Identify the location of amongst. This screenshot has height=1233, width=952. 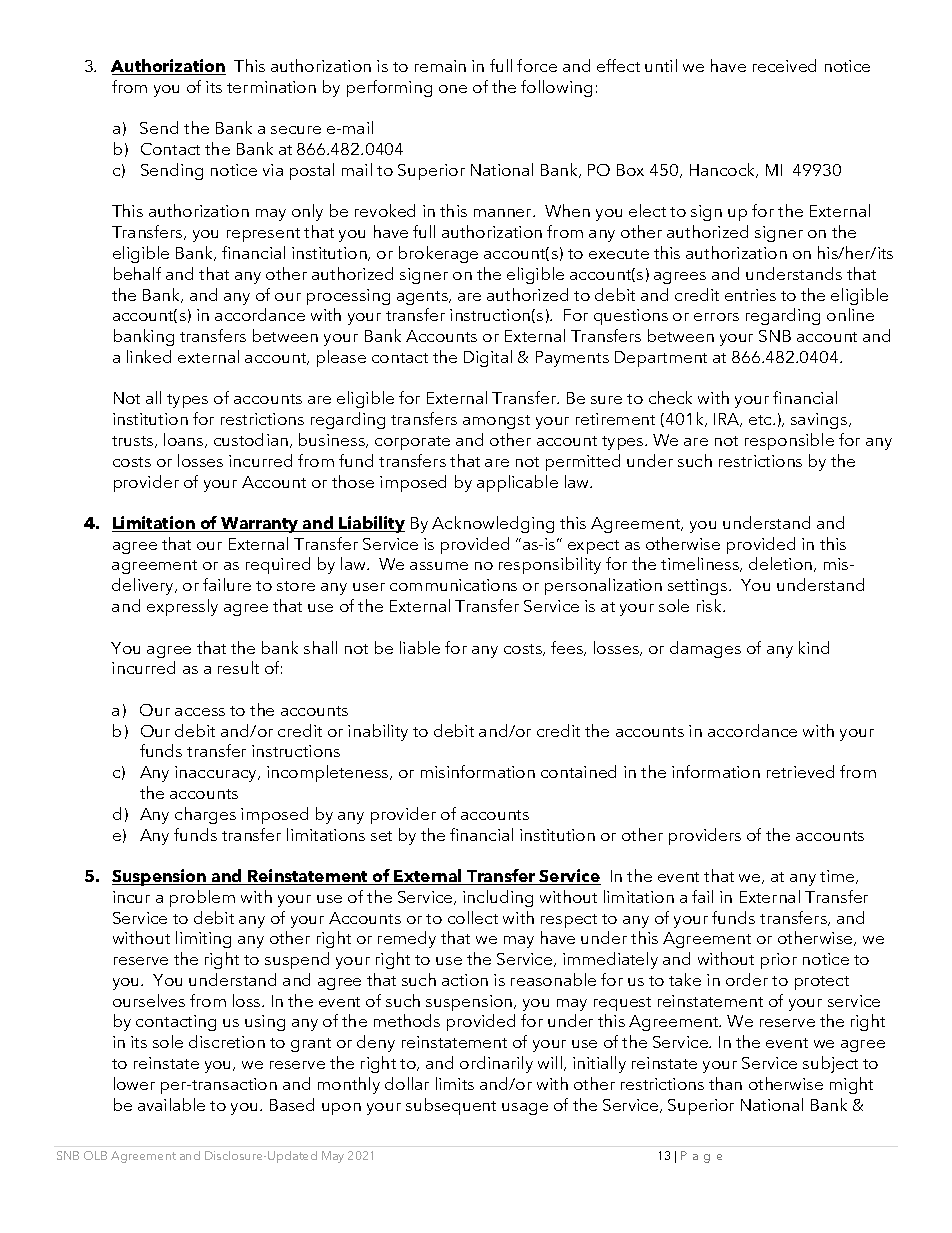
(496, 422).
